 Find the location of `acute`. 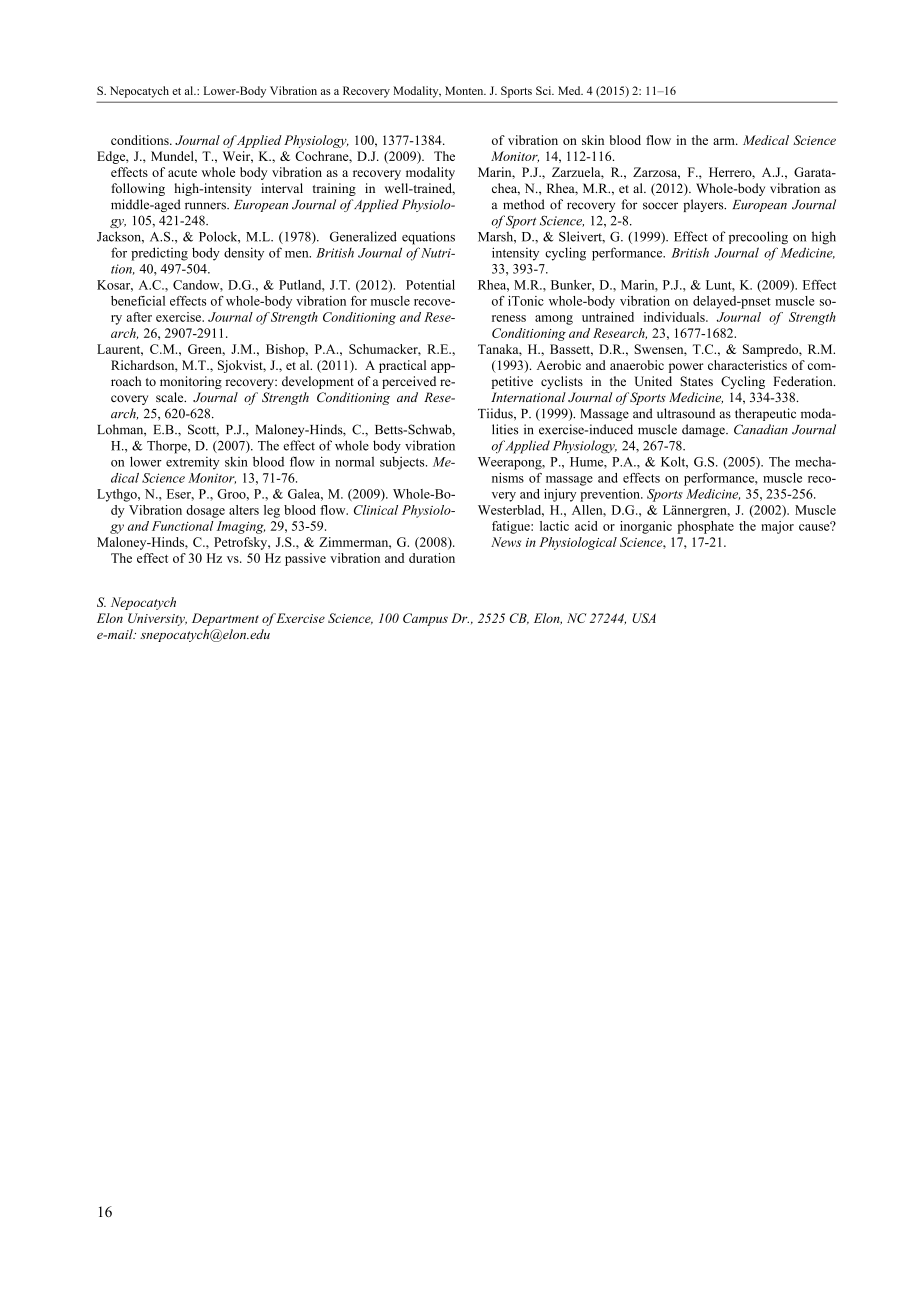

acute is located at coordinates (182, 173).
